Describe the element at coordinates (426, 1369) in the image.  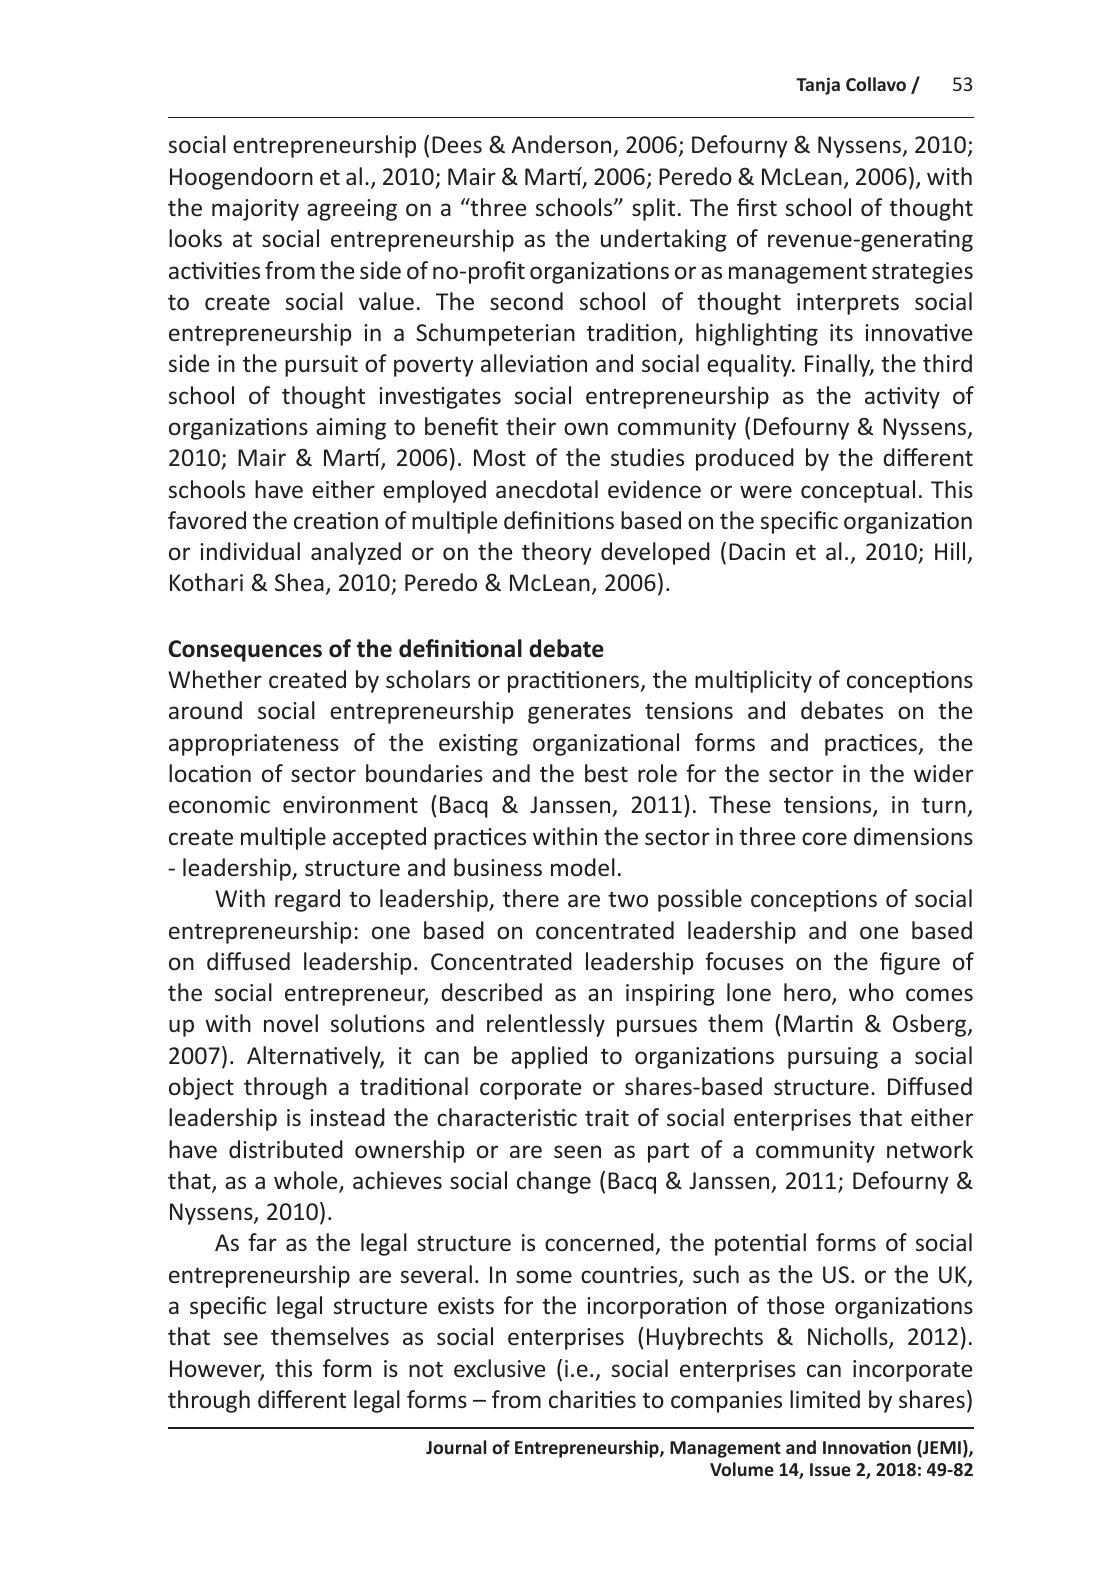
I see `not` at that location.
